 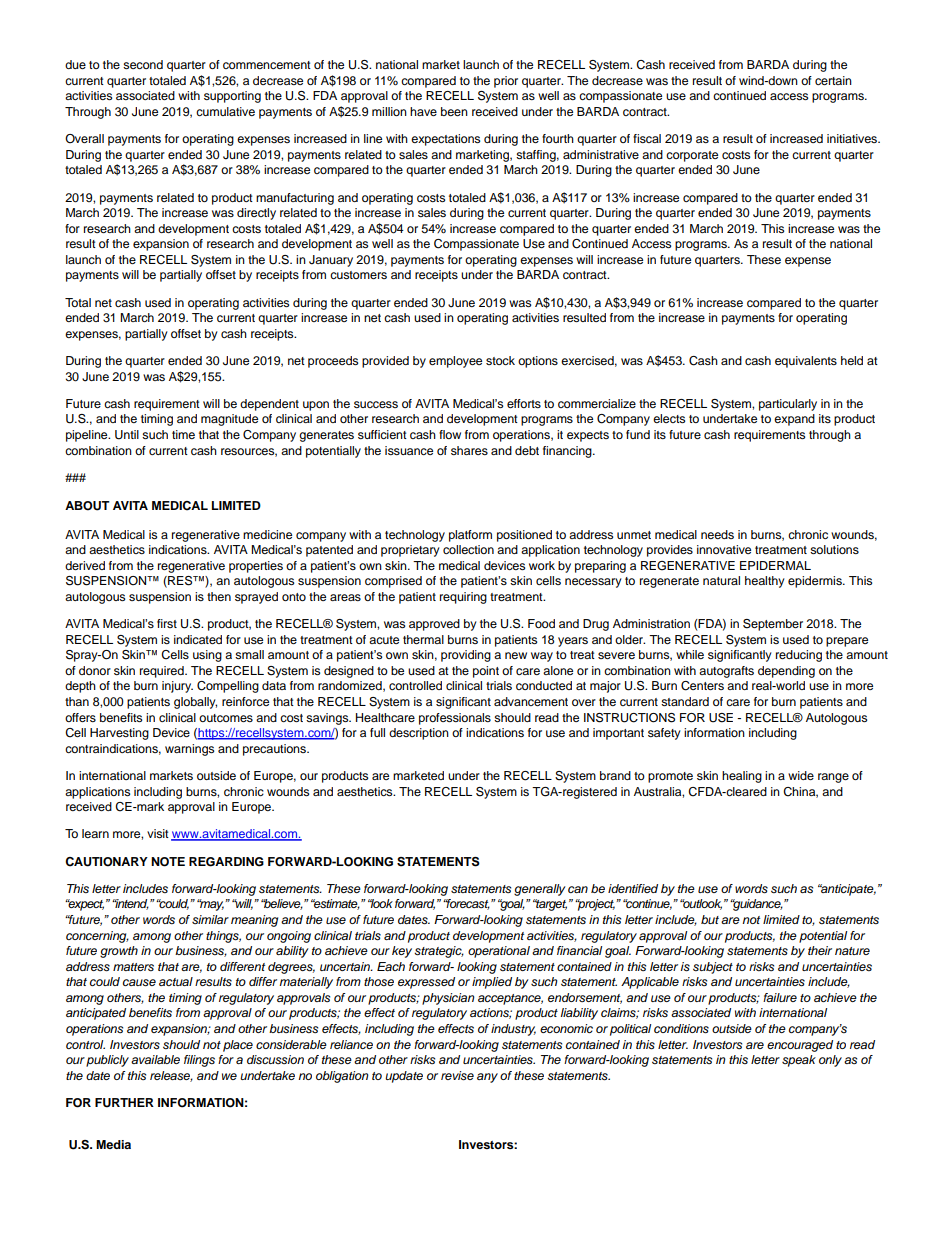 What do you see at coordinates (773, 625) in the document?
I see `September` at bounding box center [773, 625].
